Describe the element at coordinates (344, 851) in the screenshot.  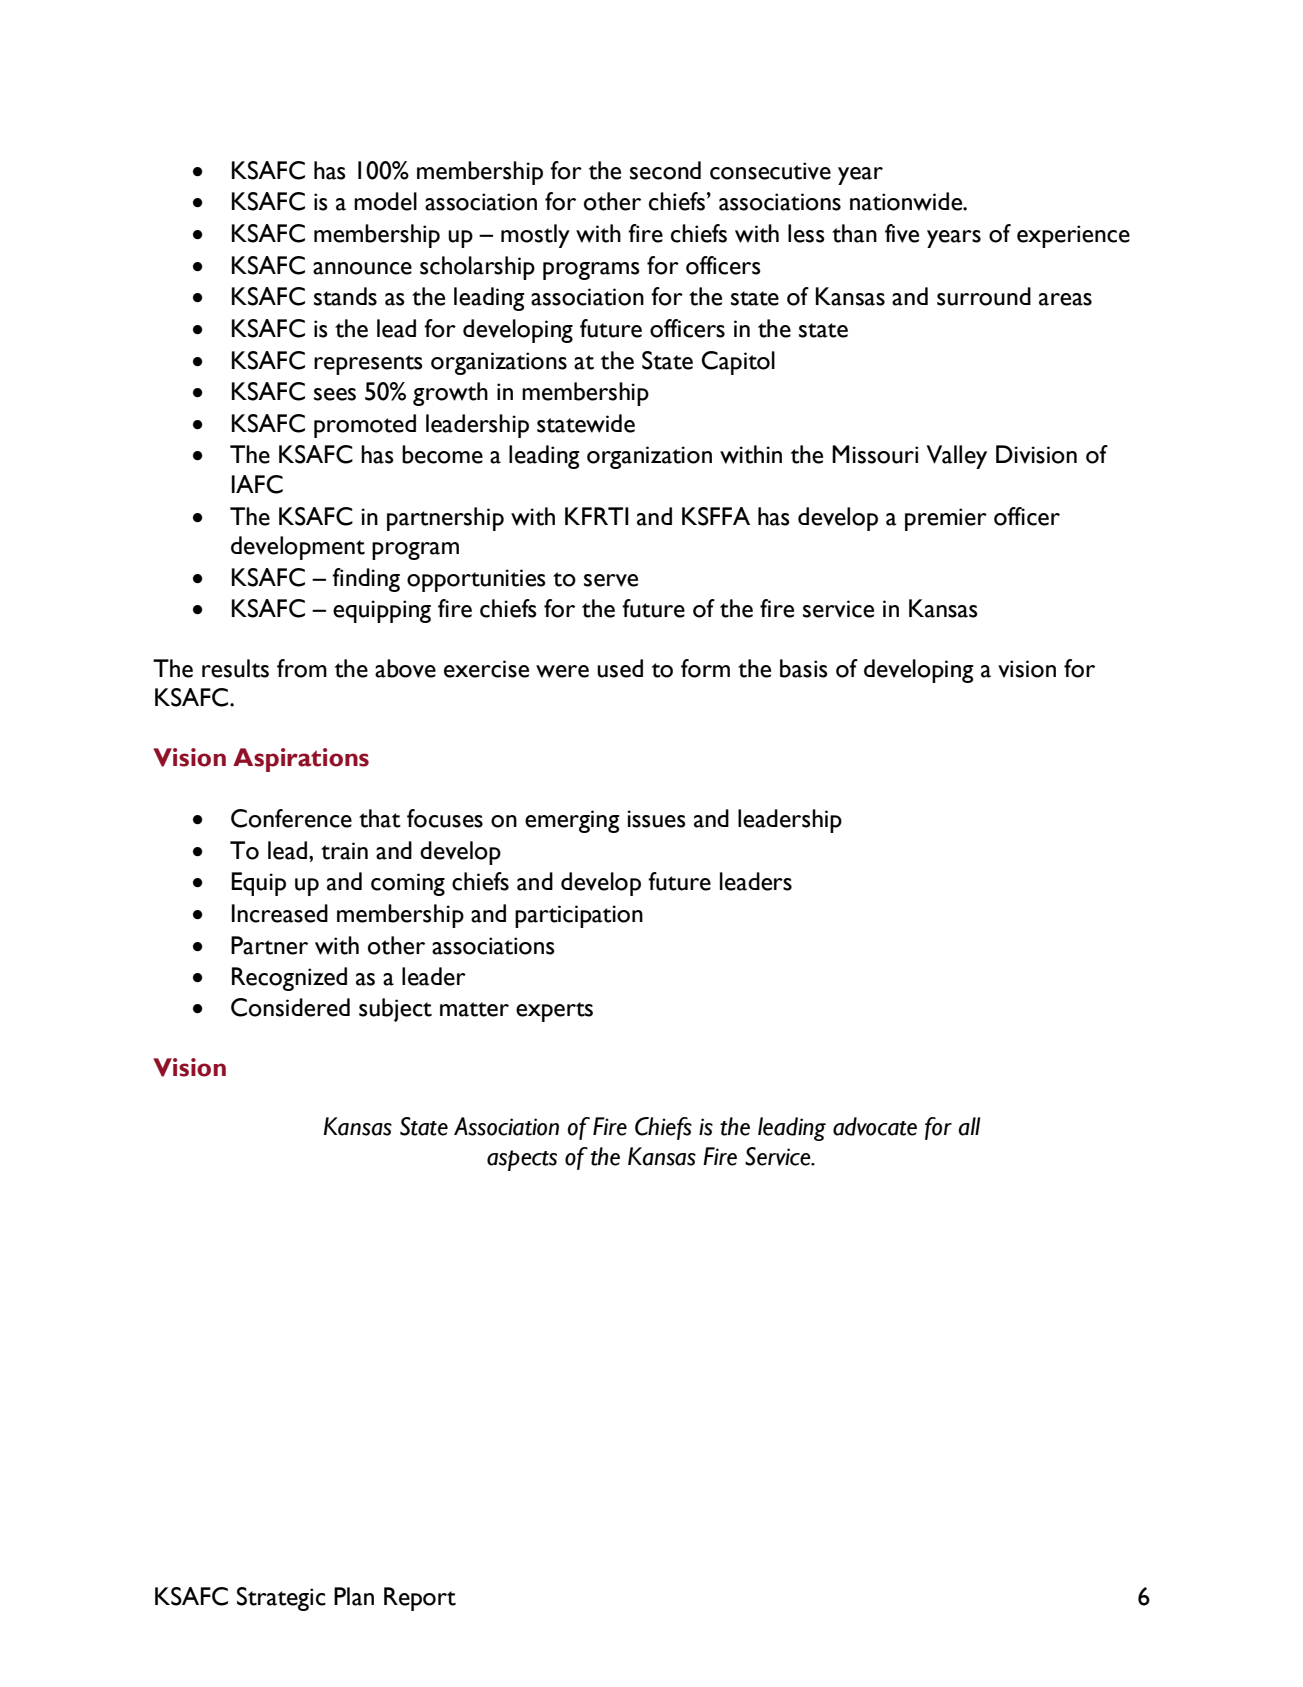
I see `train` at that location.
